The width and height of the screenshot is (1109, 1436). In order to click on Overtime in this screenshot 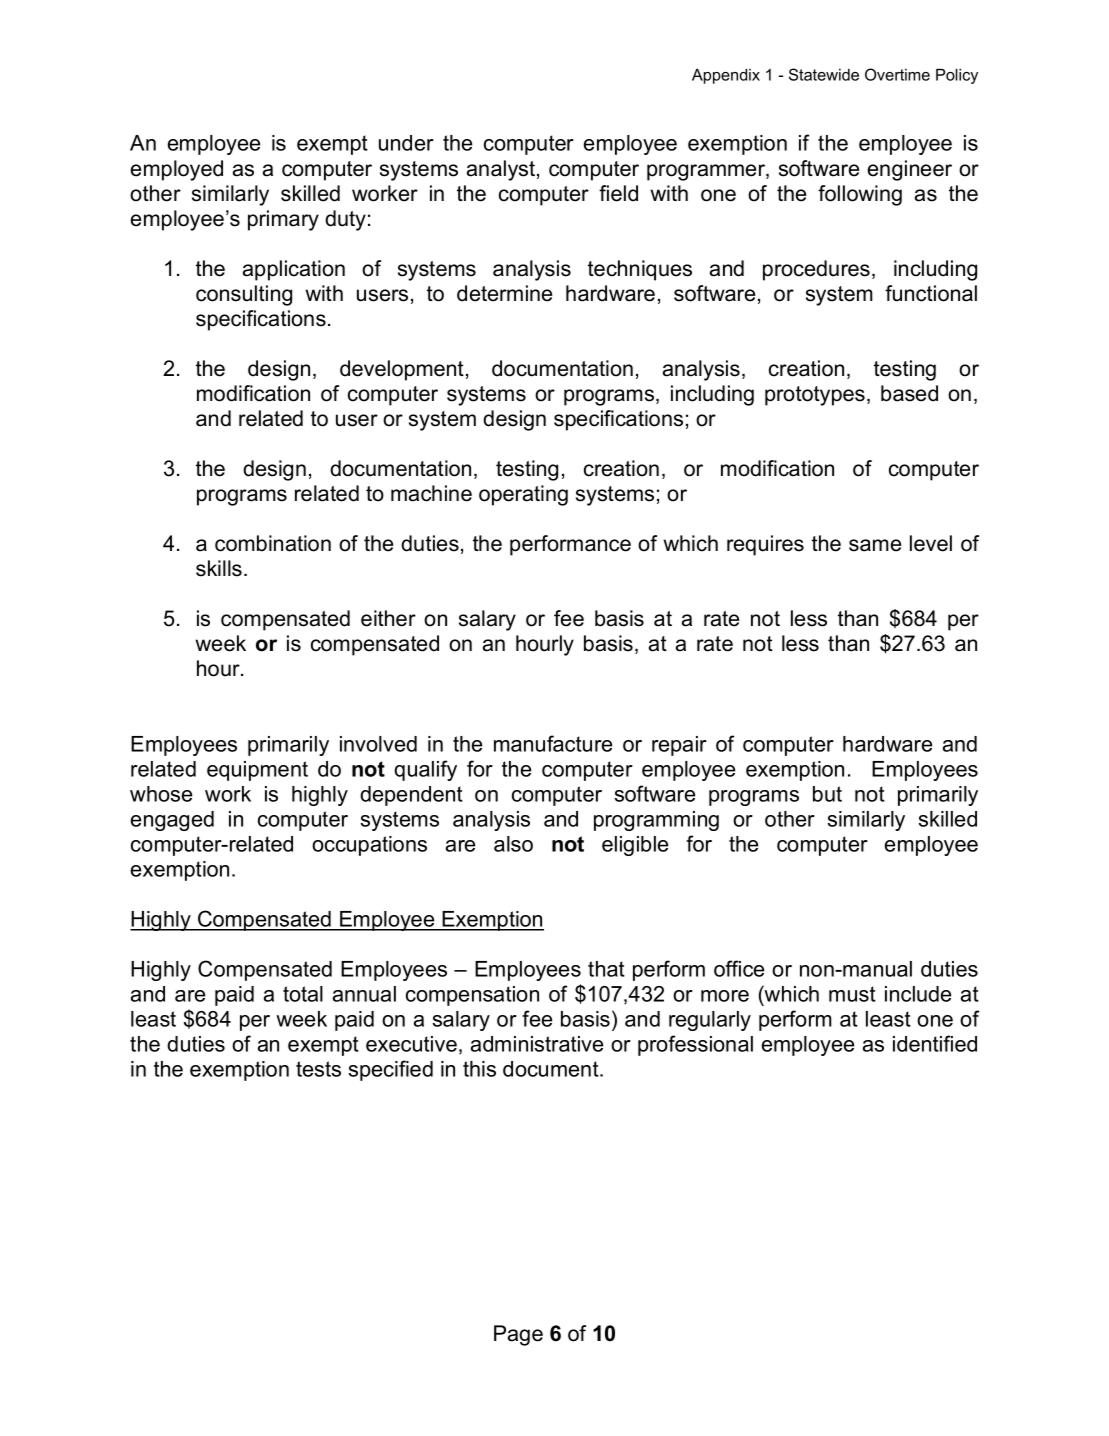, I will do `click(897, 74)`.
